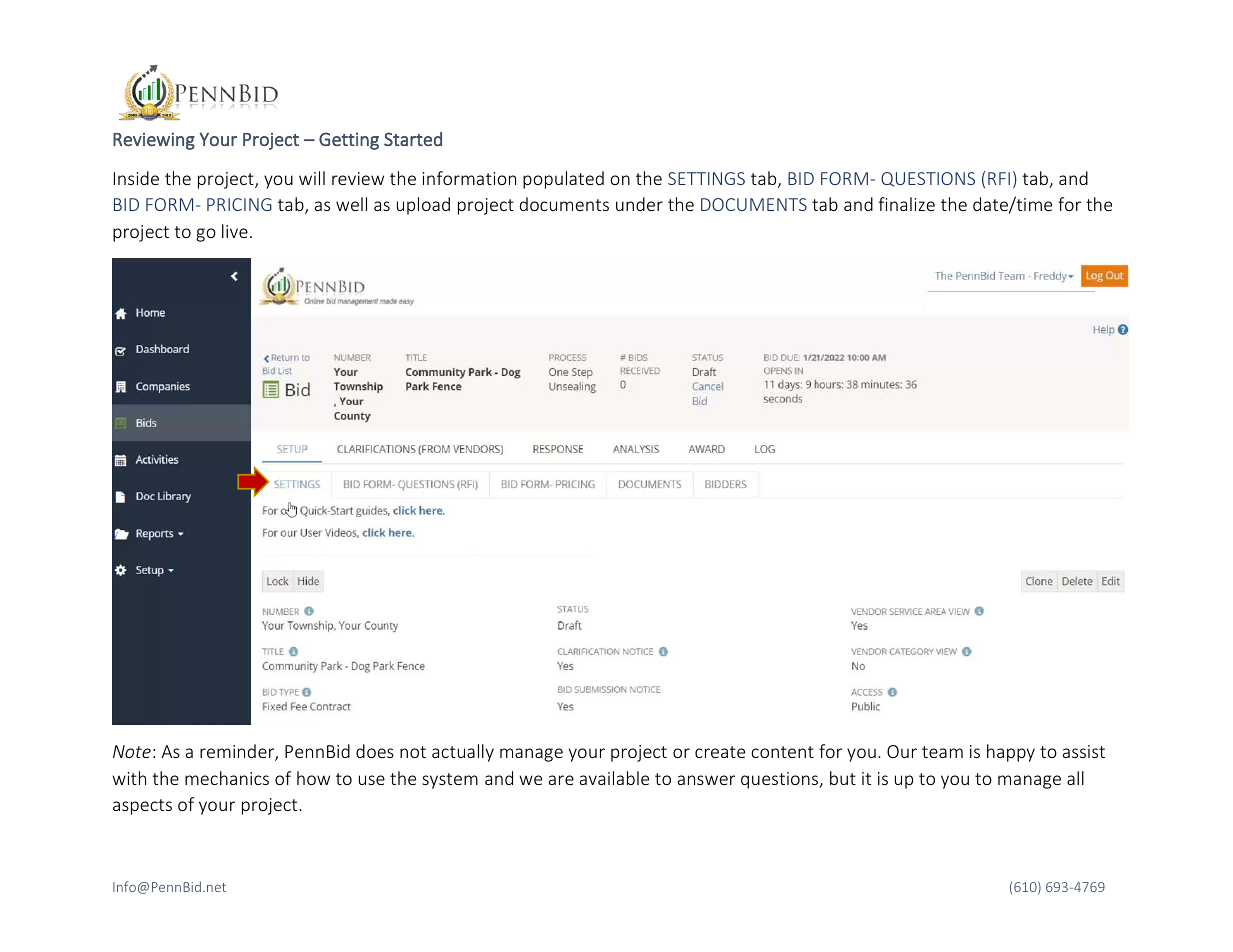 The image size is (1233, 952). Describe the element at coordinates (312, 178) in the screenshot. I see `will` at that location.
